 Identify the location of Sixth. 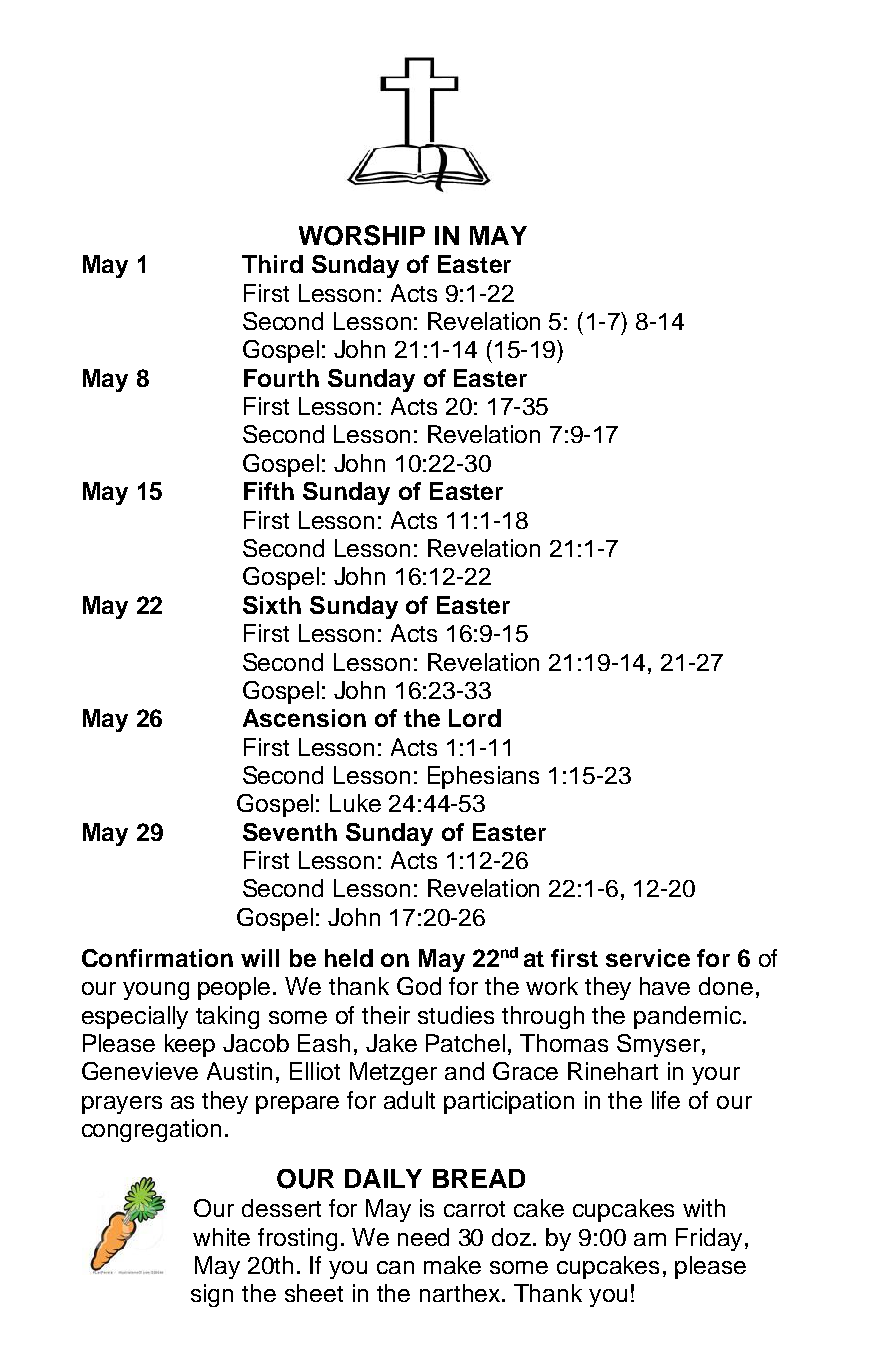
(272, 605).
